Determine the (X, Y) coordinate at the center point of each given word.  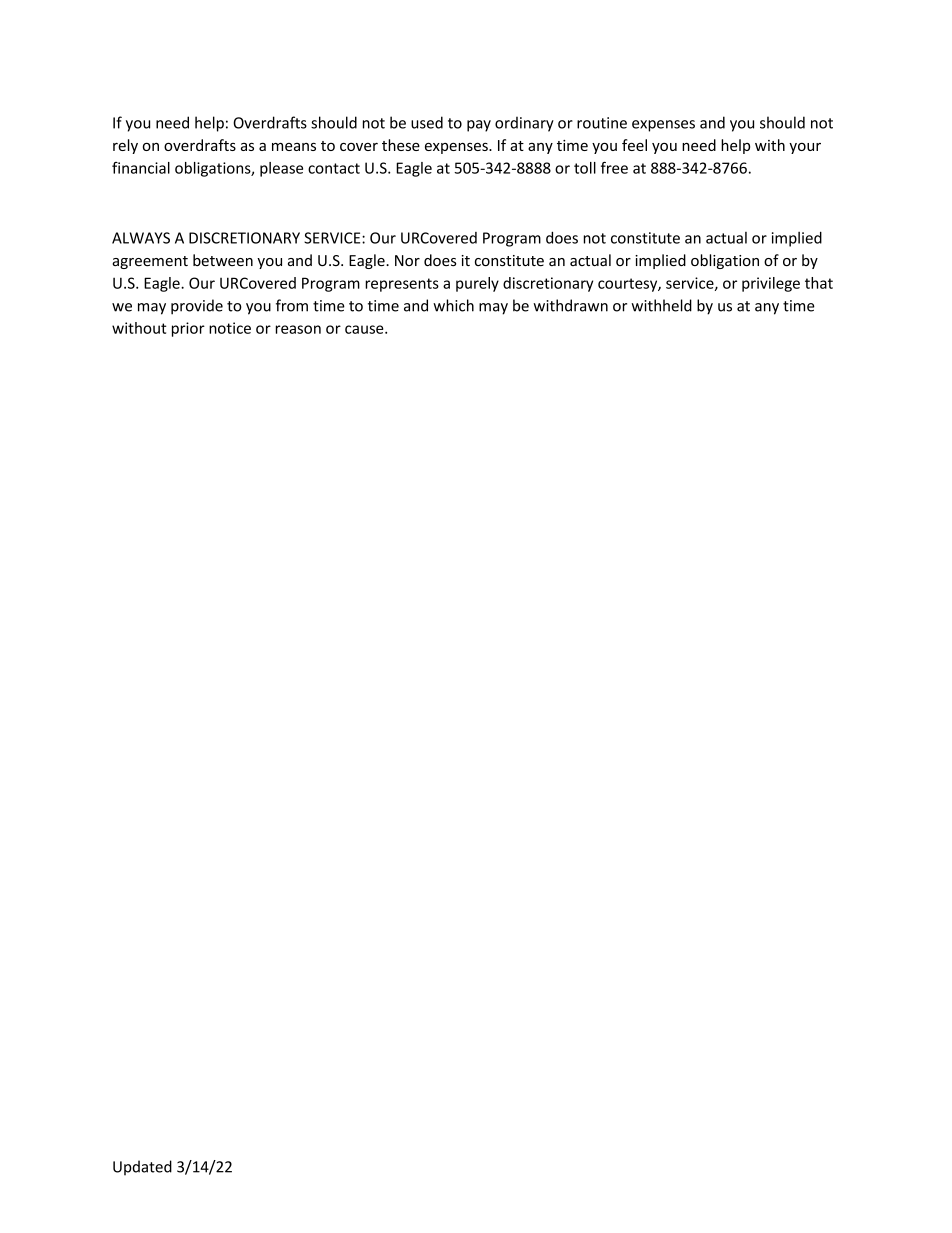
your (805, 148)
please (281, 169)
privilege (771, 284)
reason (298, 329)
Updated (142, 1168)
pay (479, 126)
